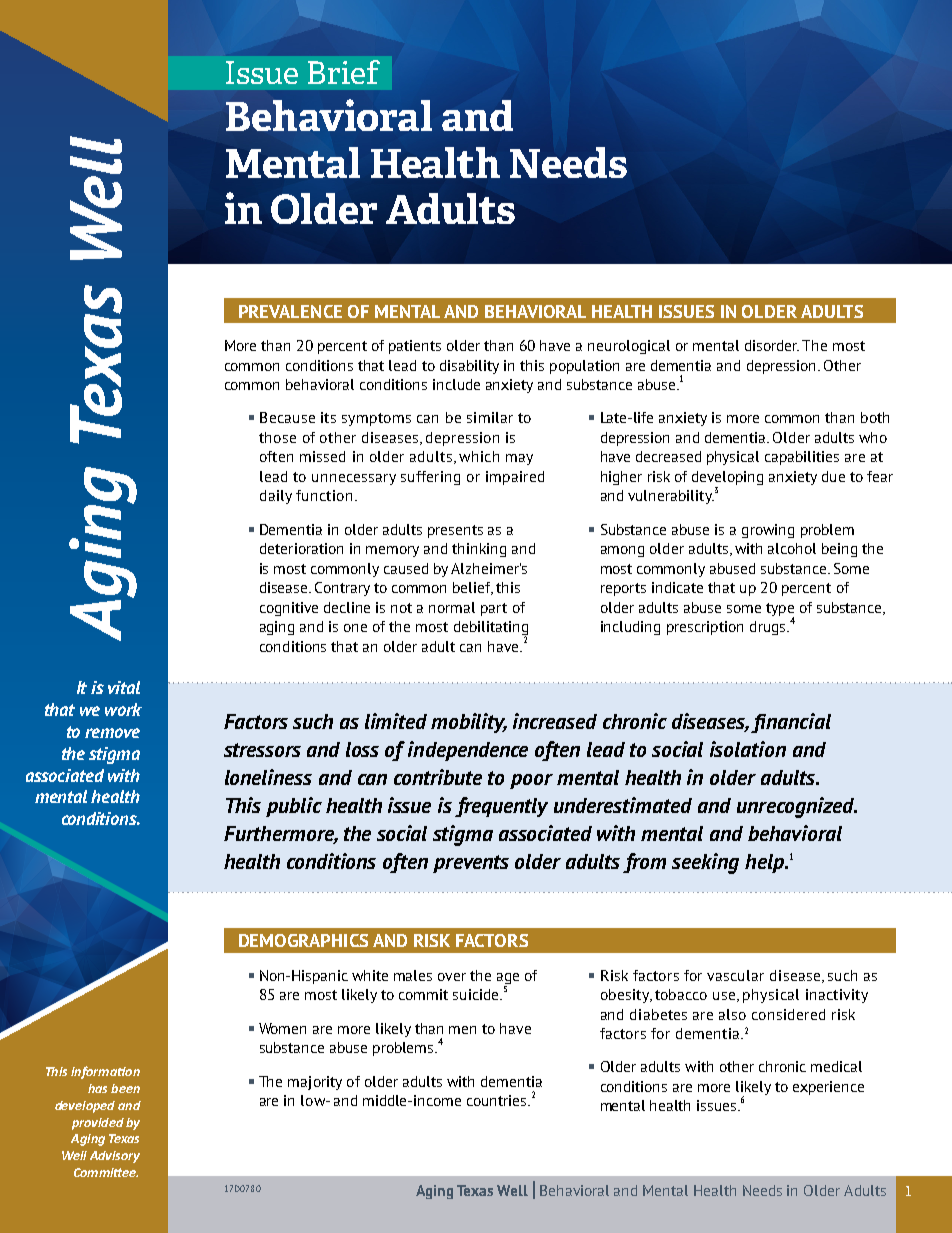 This screenshot has height=1233, width=952. Describe the element at coordinates (124, 687) in the screenshot. I see `vital` at that location.
